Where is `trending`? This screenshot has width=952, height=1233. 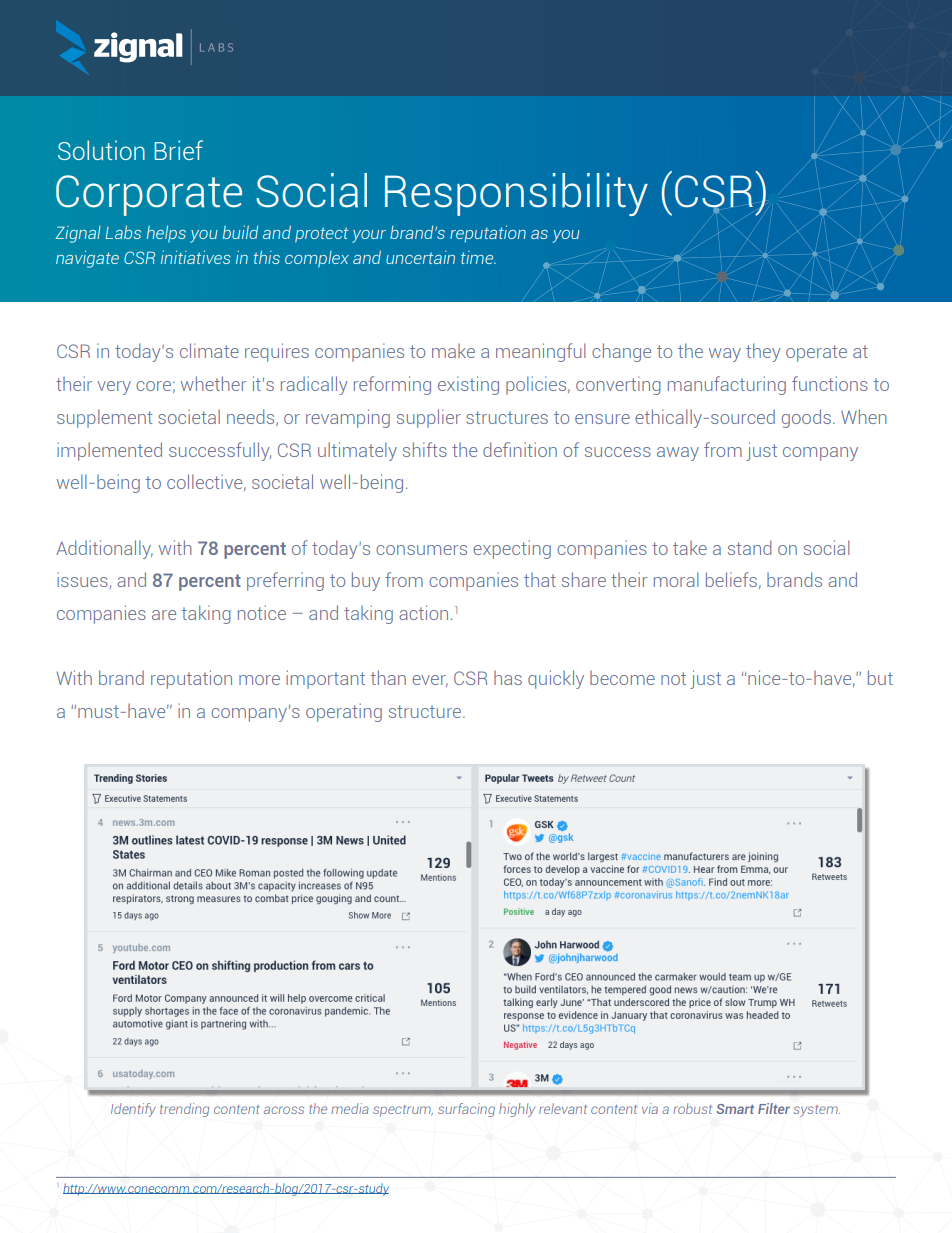 trending is located at coordinates (184, 1110).
